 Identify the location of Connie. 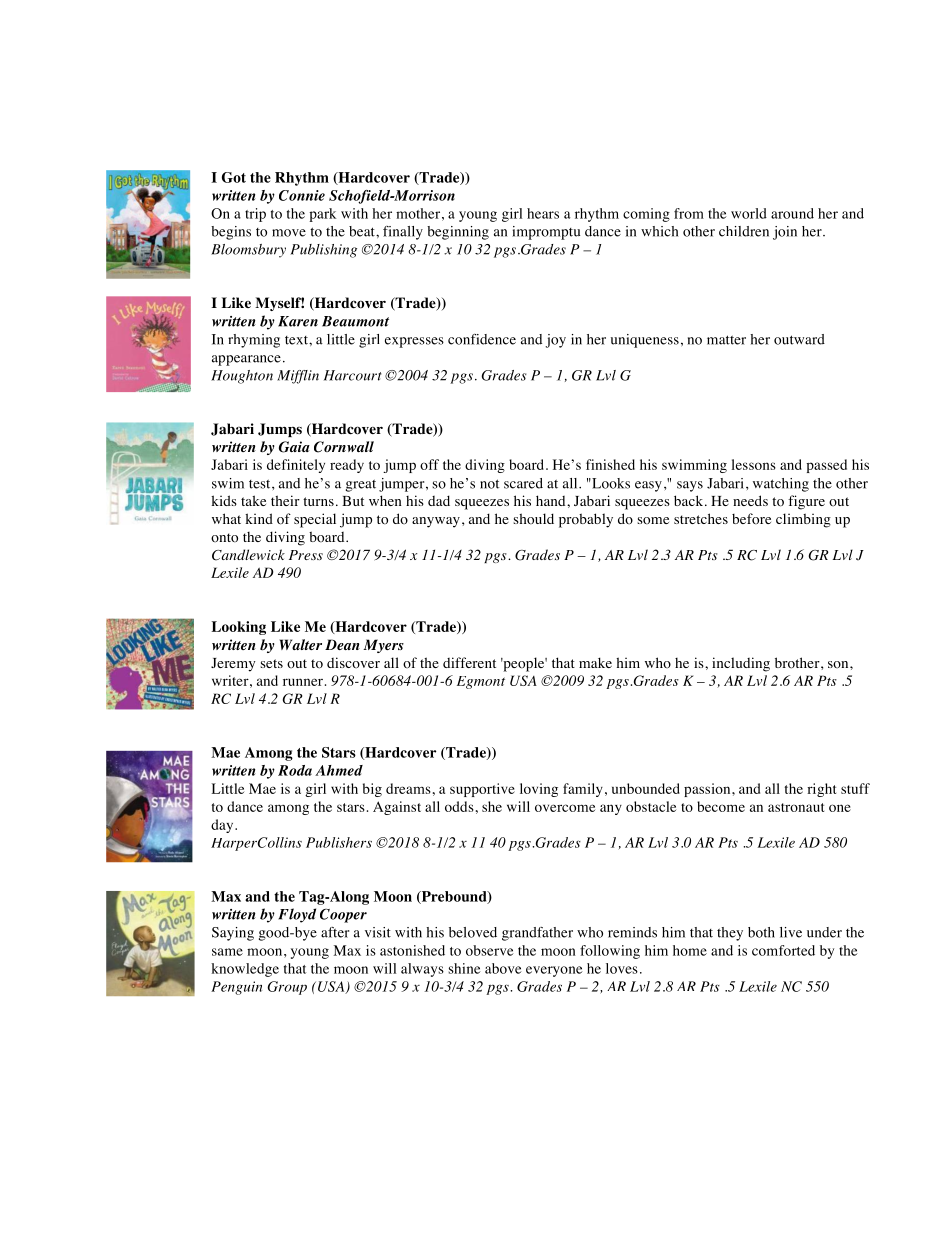
(302, 195).
